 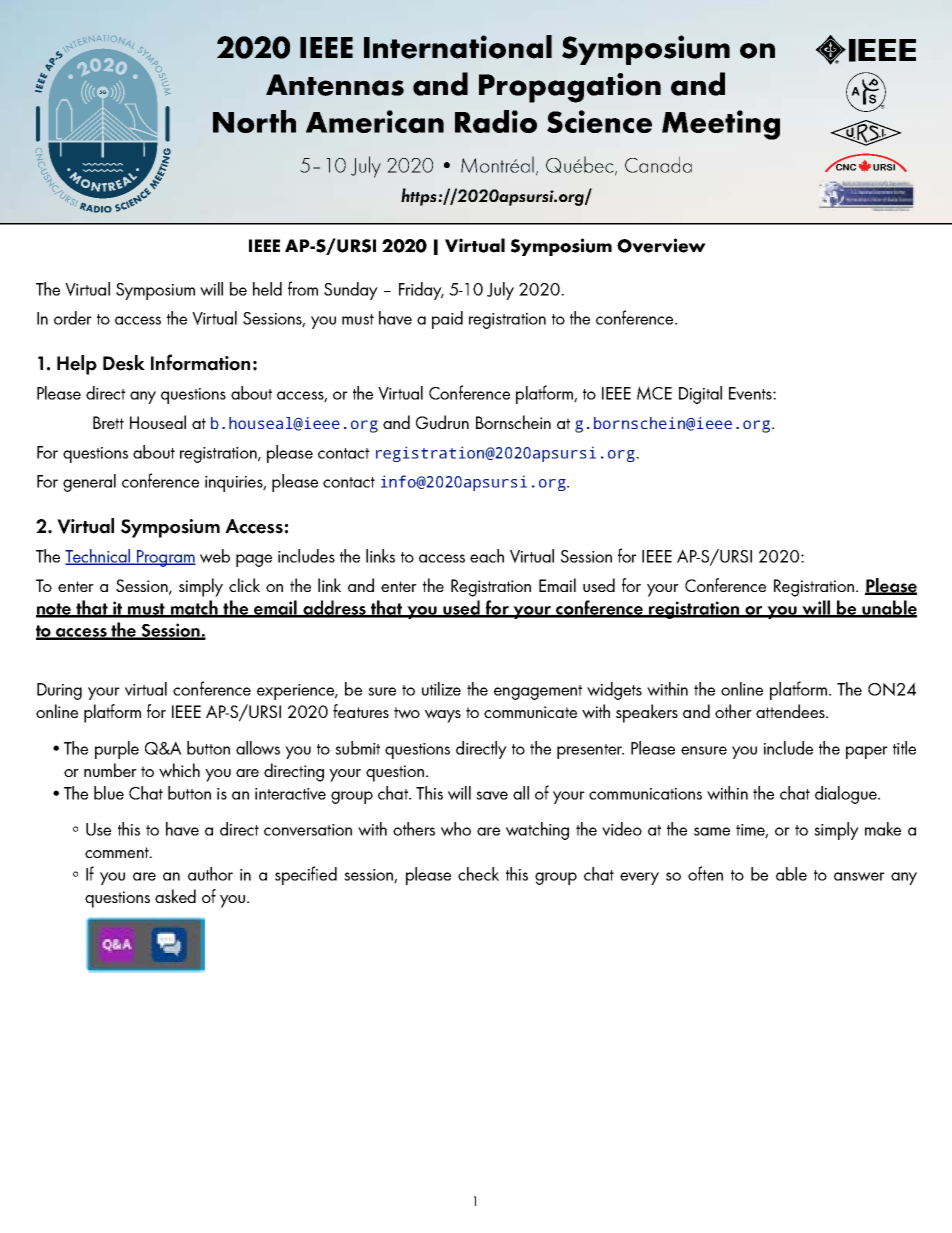 I want to click on attendees, so click(x=791, y=711).
